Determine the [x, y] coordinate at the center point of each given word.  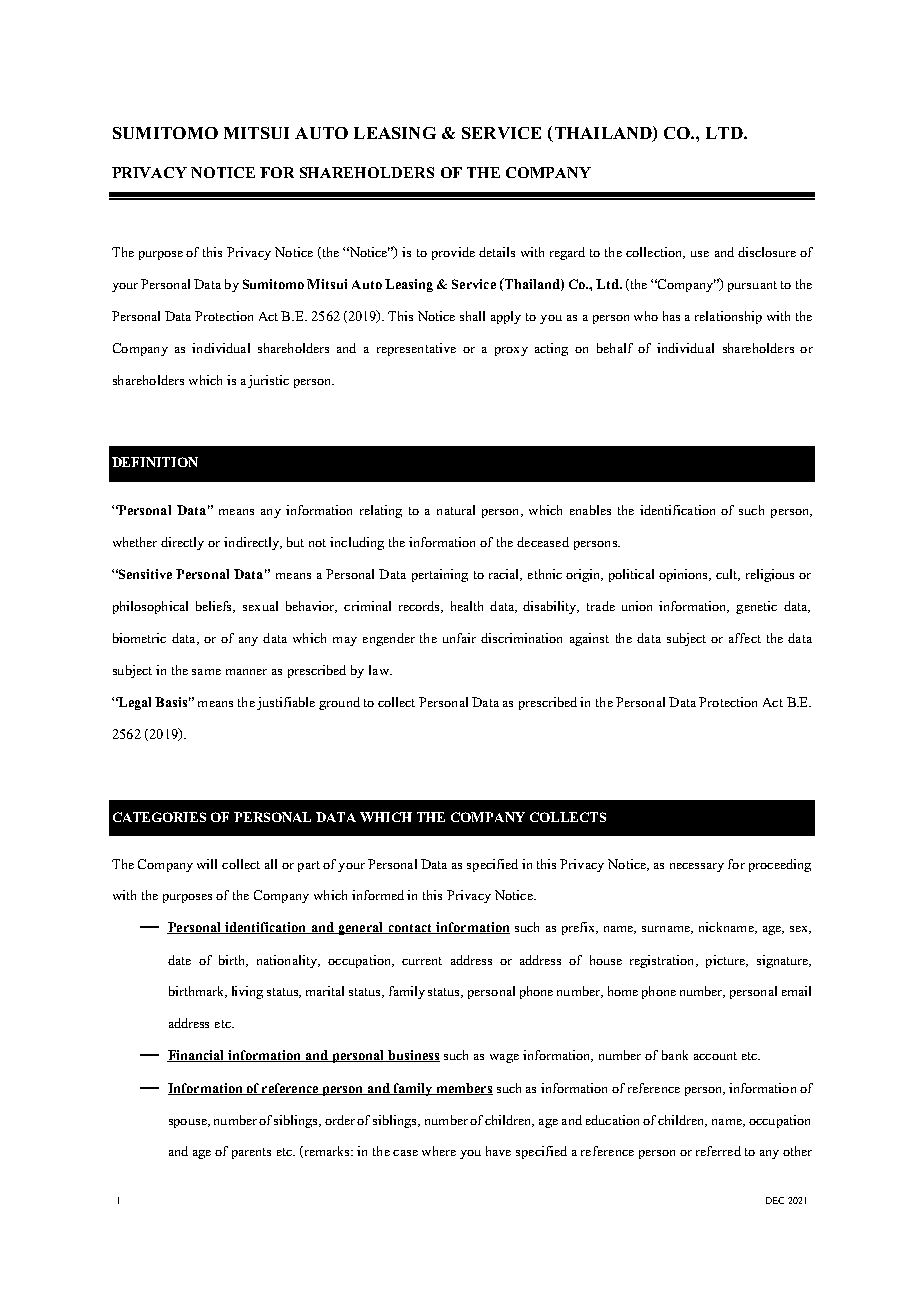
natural [456, 510]
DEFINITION [155, 462]
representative [416, 349]
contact [410, 929]
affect [745, 638]
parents [251, 1153]
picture [726, 961]
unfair [459, 638]
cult [728, 575]
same [206, 672]
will [207, 864]
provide [453, 253]
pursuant [752, 286]
